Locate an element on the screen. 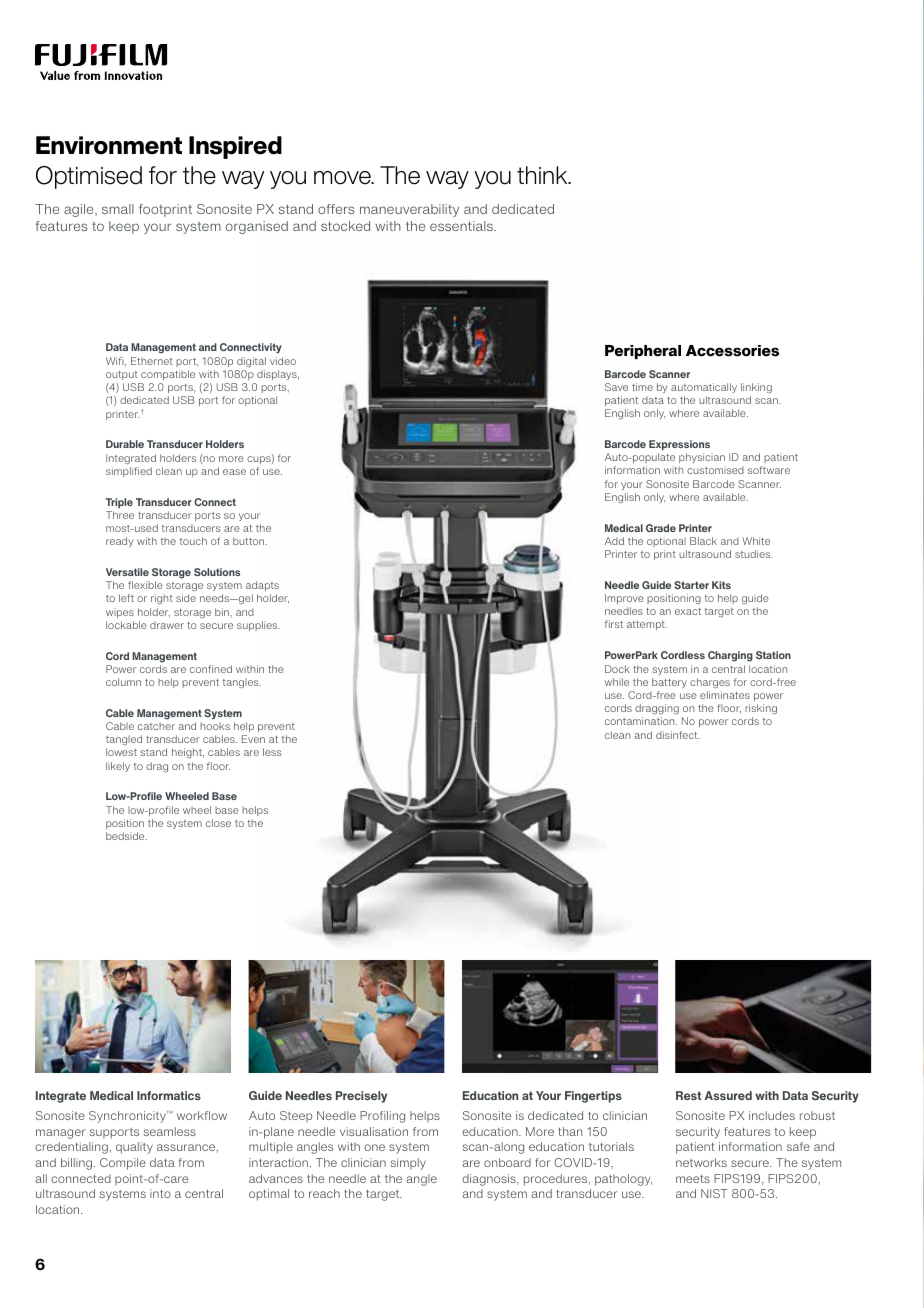 This screenshot has height=1308, width=924. simply is located at coordinates (408, 1164).
